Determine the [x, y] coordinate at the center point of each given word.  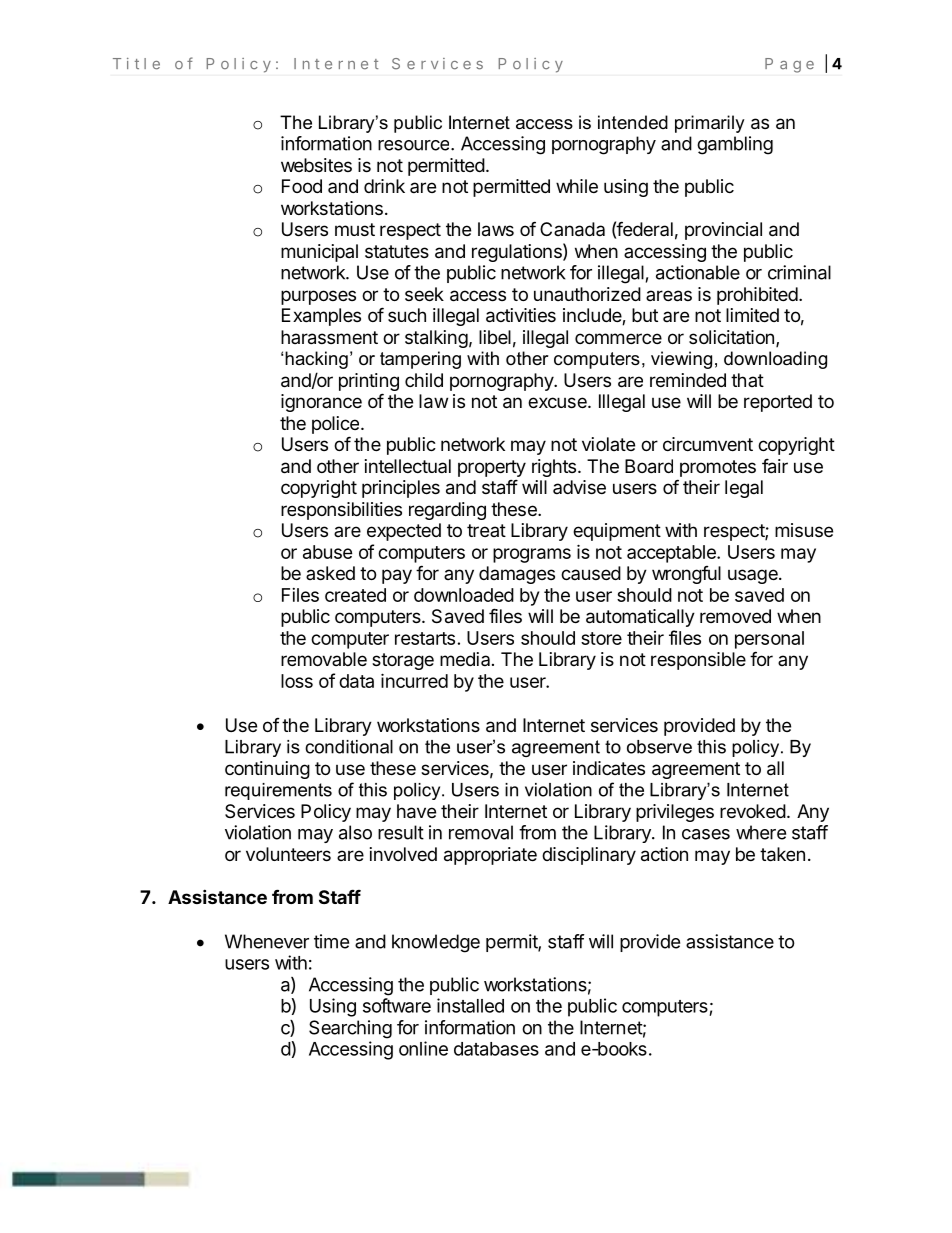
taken [782, 854]
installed [470, 1005]
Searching [350, 1029]
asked [330, 573]
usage [754, 576]
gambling [735, 145]
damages [517, 575]
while [577, 186]
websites [316, 165]
